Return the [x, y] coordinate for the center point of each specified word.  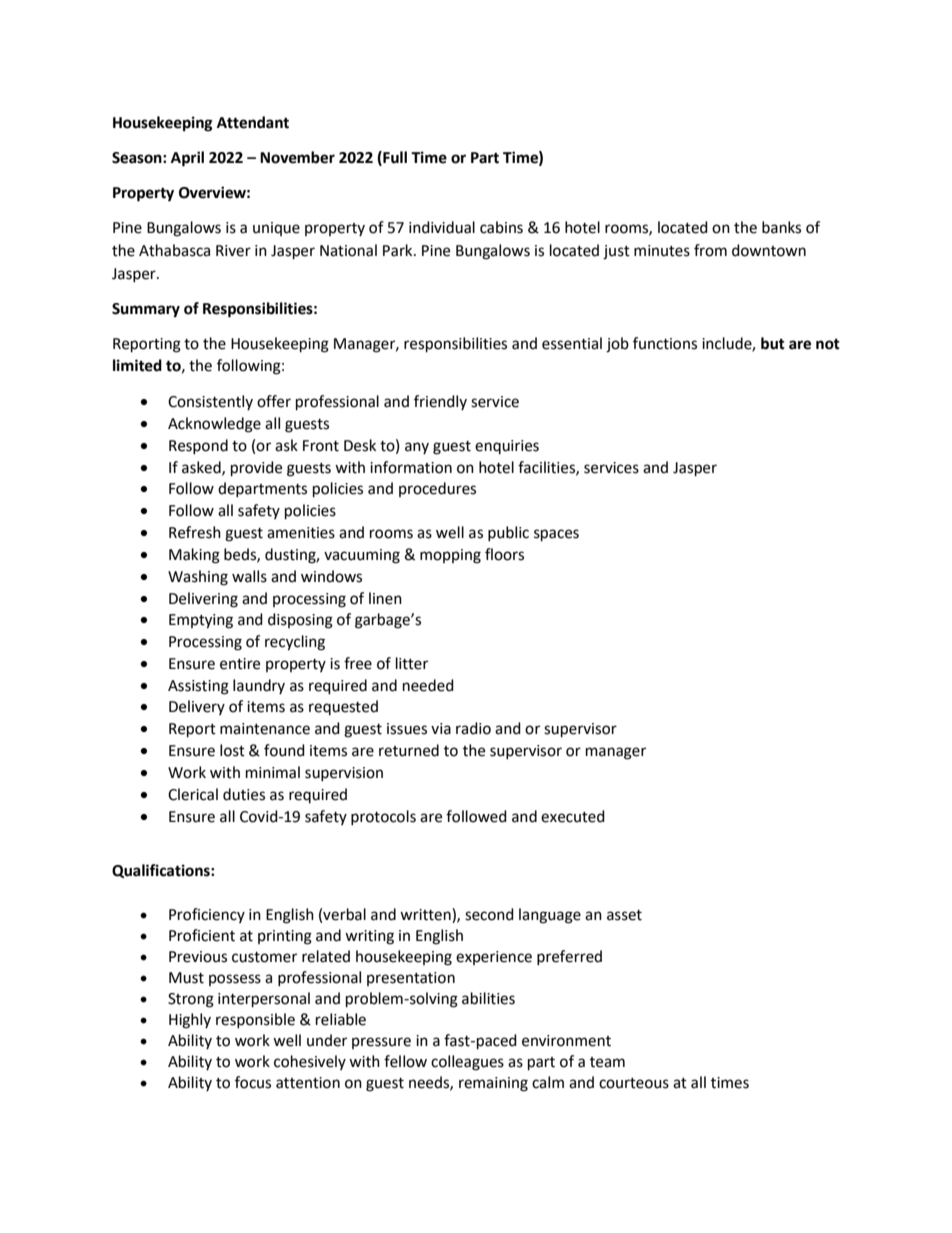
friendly [440, 402]
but [773, 343]
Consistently [210, 402]
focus [253, 1082]
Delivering [203, 600]
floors [504, 554]
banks [781, 227]
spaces [556, 535]
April [187, 159]
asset [624, 915]
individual [442, 227]
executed [573, 816]
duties [244, 794]
